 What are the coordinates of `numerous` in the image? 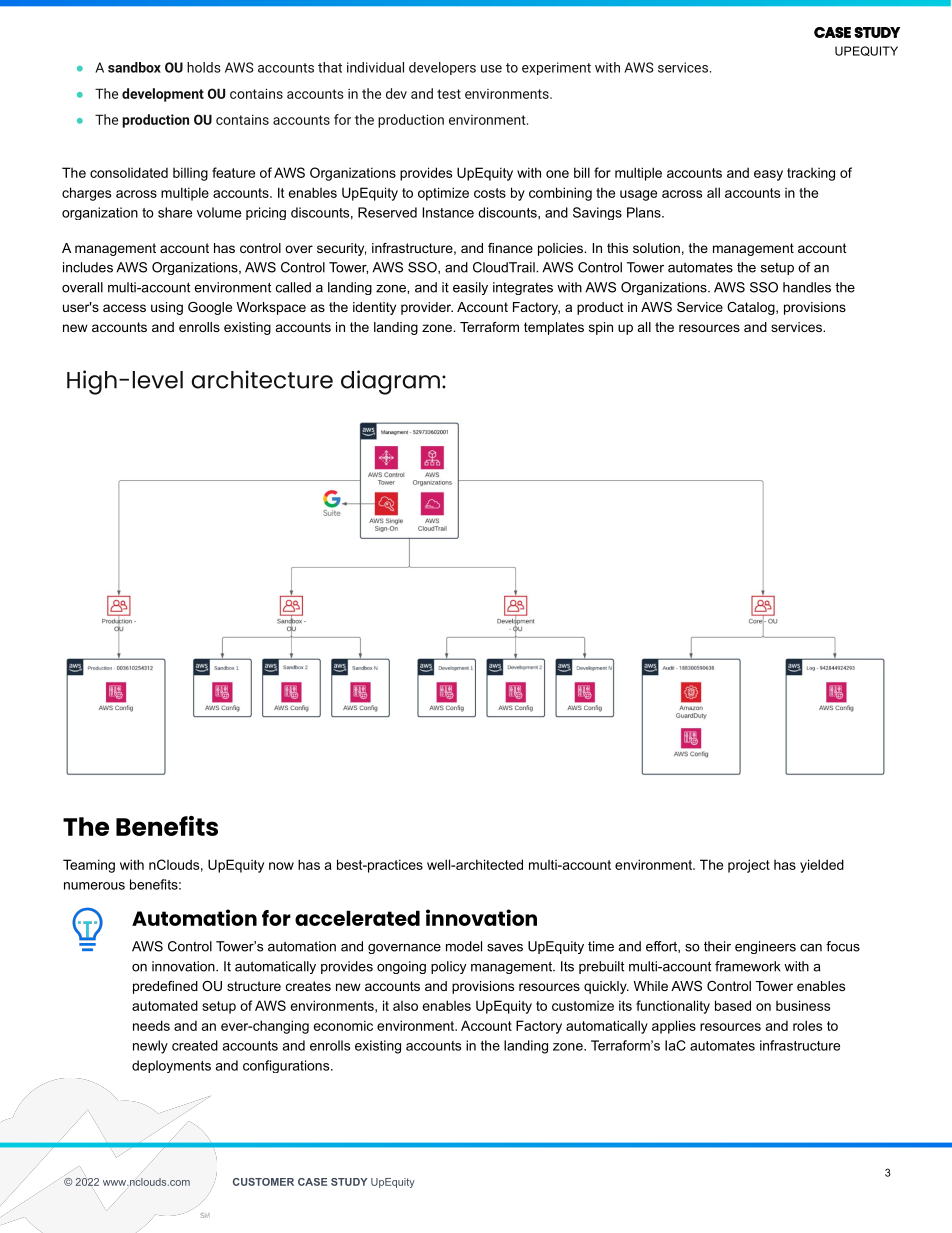 It's located at (94, 886).
